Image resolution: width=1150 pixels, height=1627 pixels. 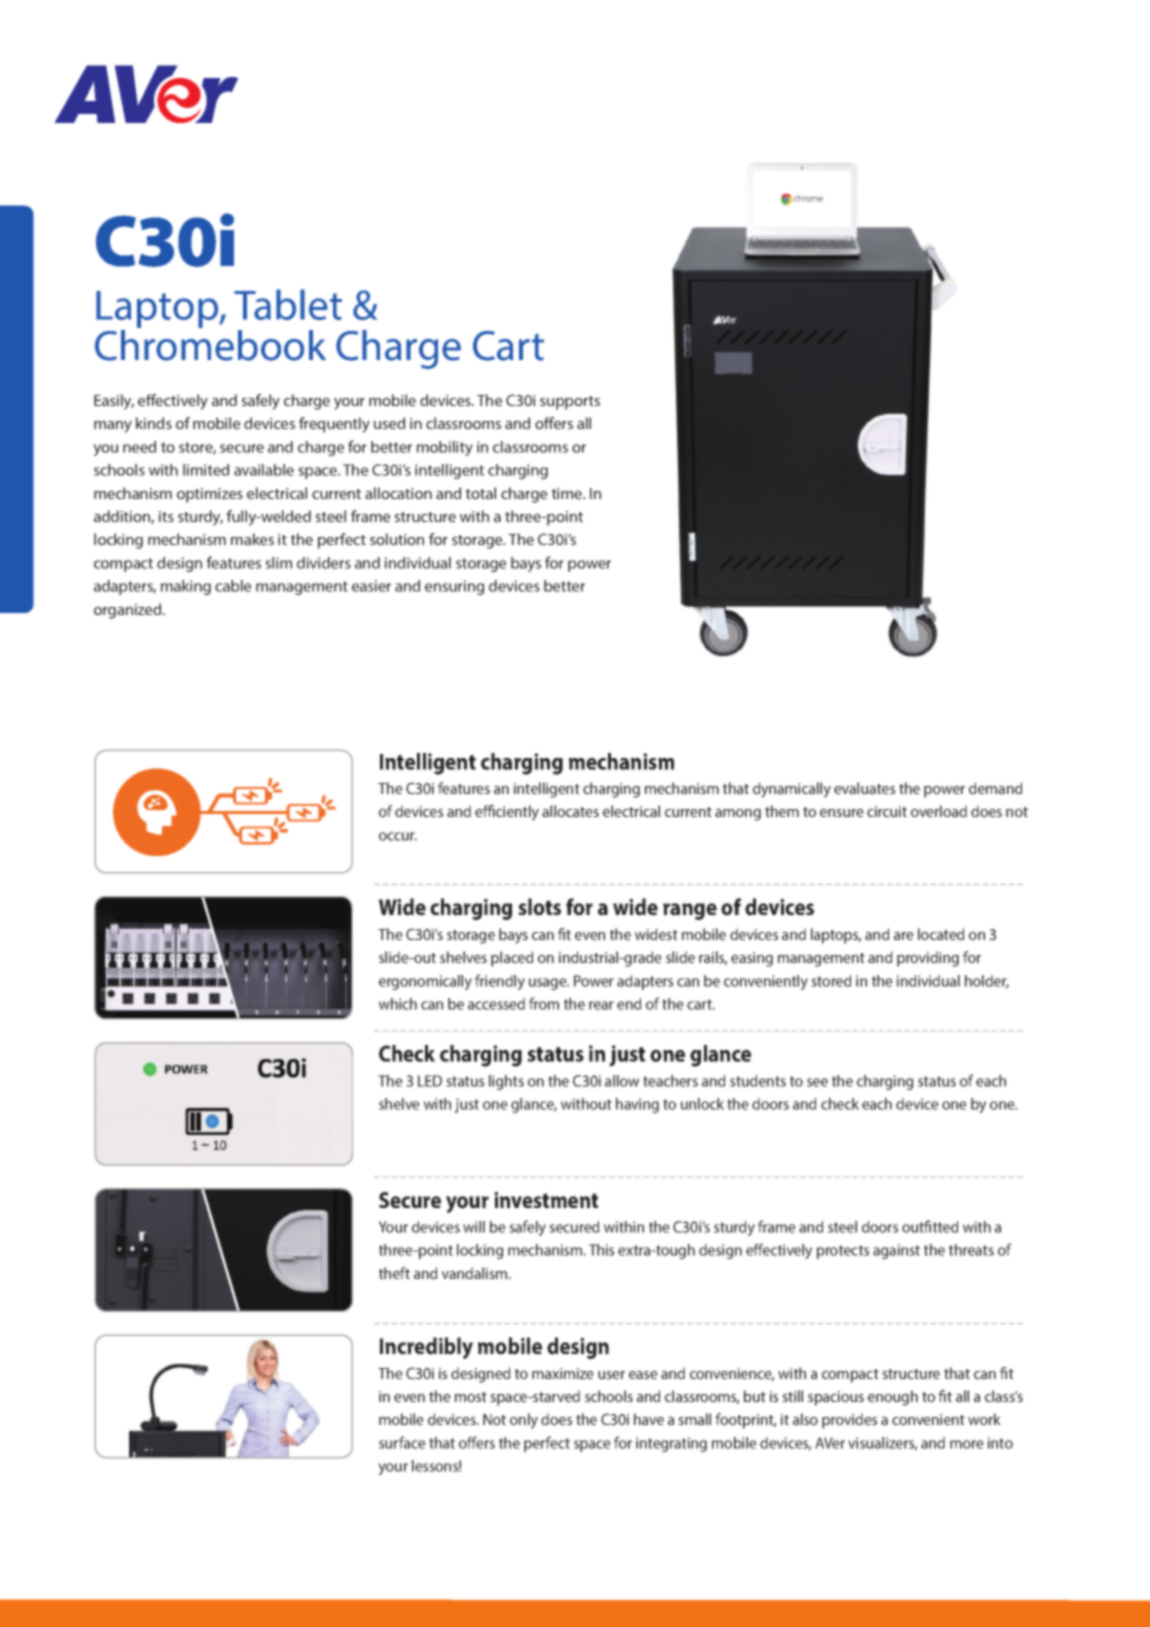 What do you see at coordinates (402, 1442) in the page?
I see `surface` at bounding box center [402, 1442].
